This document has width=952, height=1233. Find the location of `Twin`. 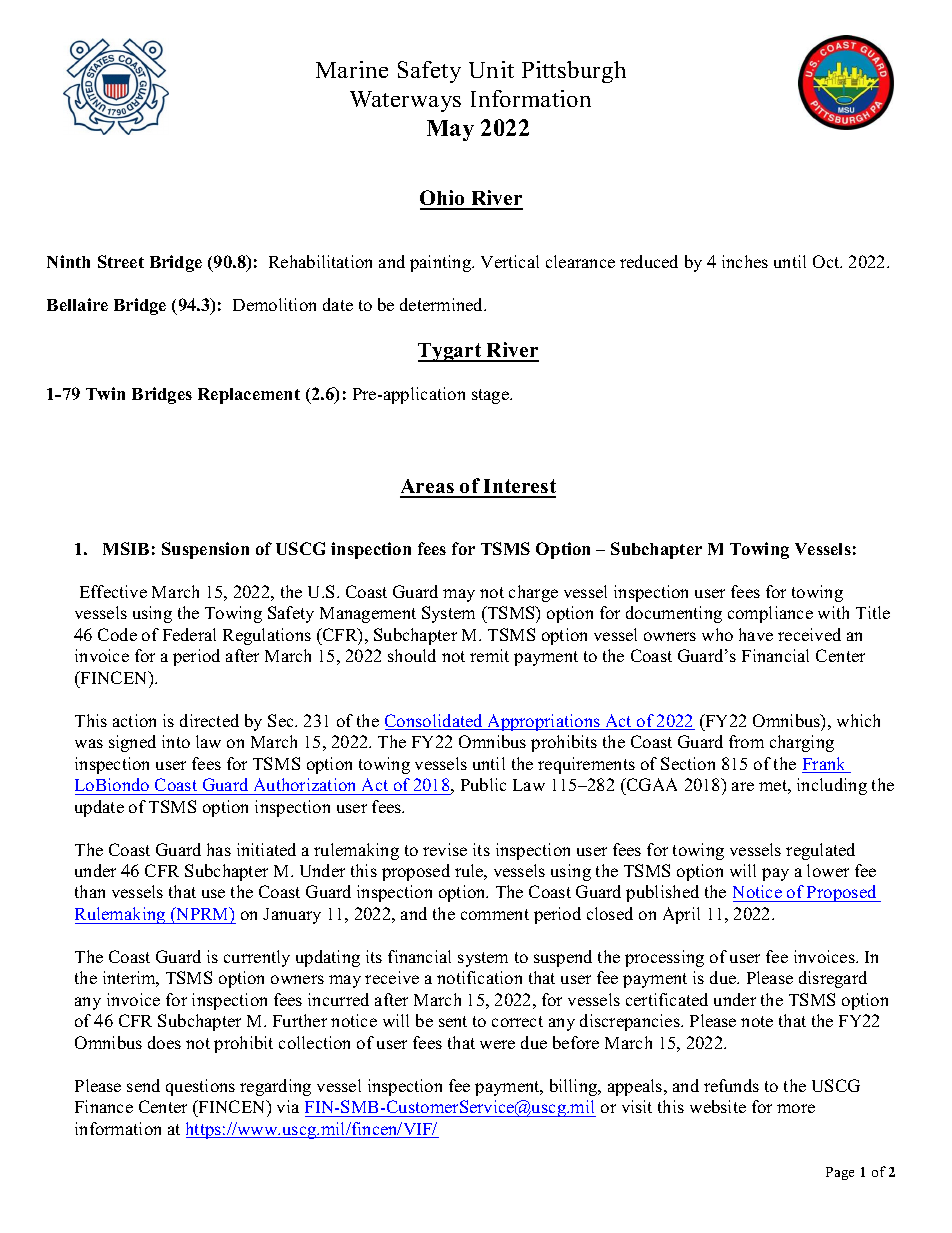

Twin is located at coordinates (105, 393).
